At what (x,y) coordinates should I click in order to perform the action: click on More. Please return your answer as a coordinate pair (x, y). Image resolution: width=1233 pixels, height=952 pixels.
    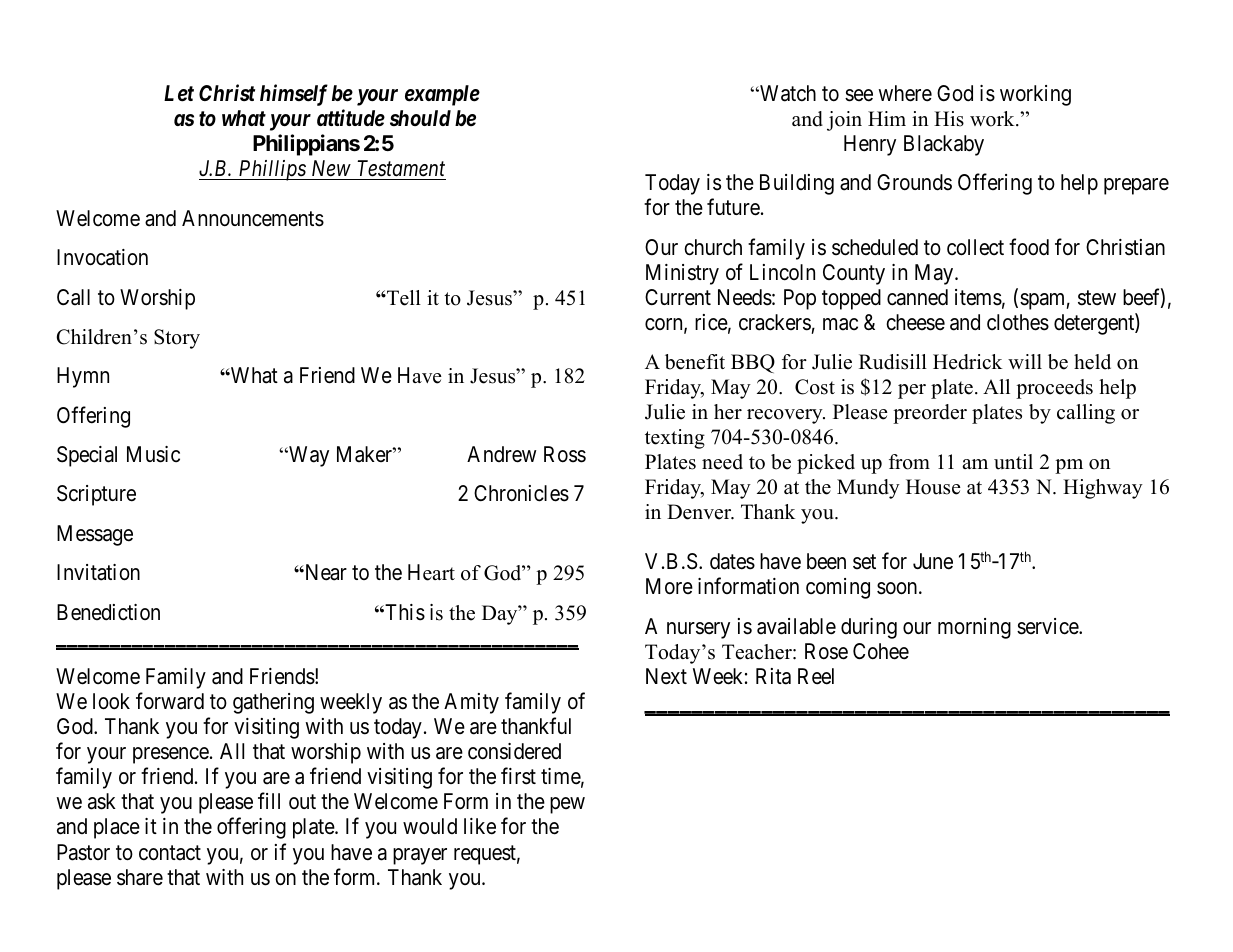
    Looking at the image, I should click on (669, 586).
